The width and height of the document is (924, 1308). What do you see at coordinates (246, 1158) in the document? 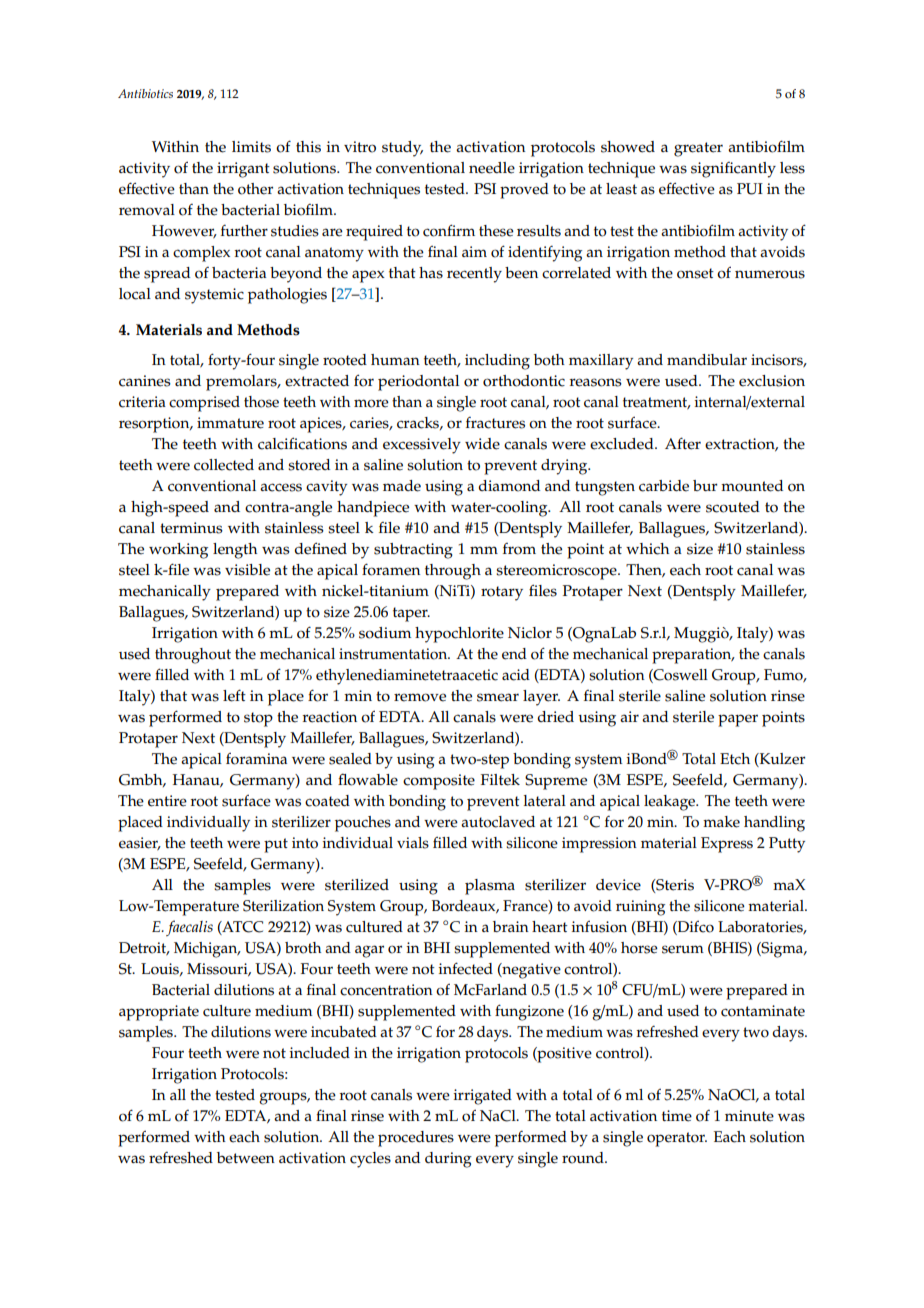
I see `between` at bounding box center [246, 1158].
